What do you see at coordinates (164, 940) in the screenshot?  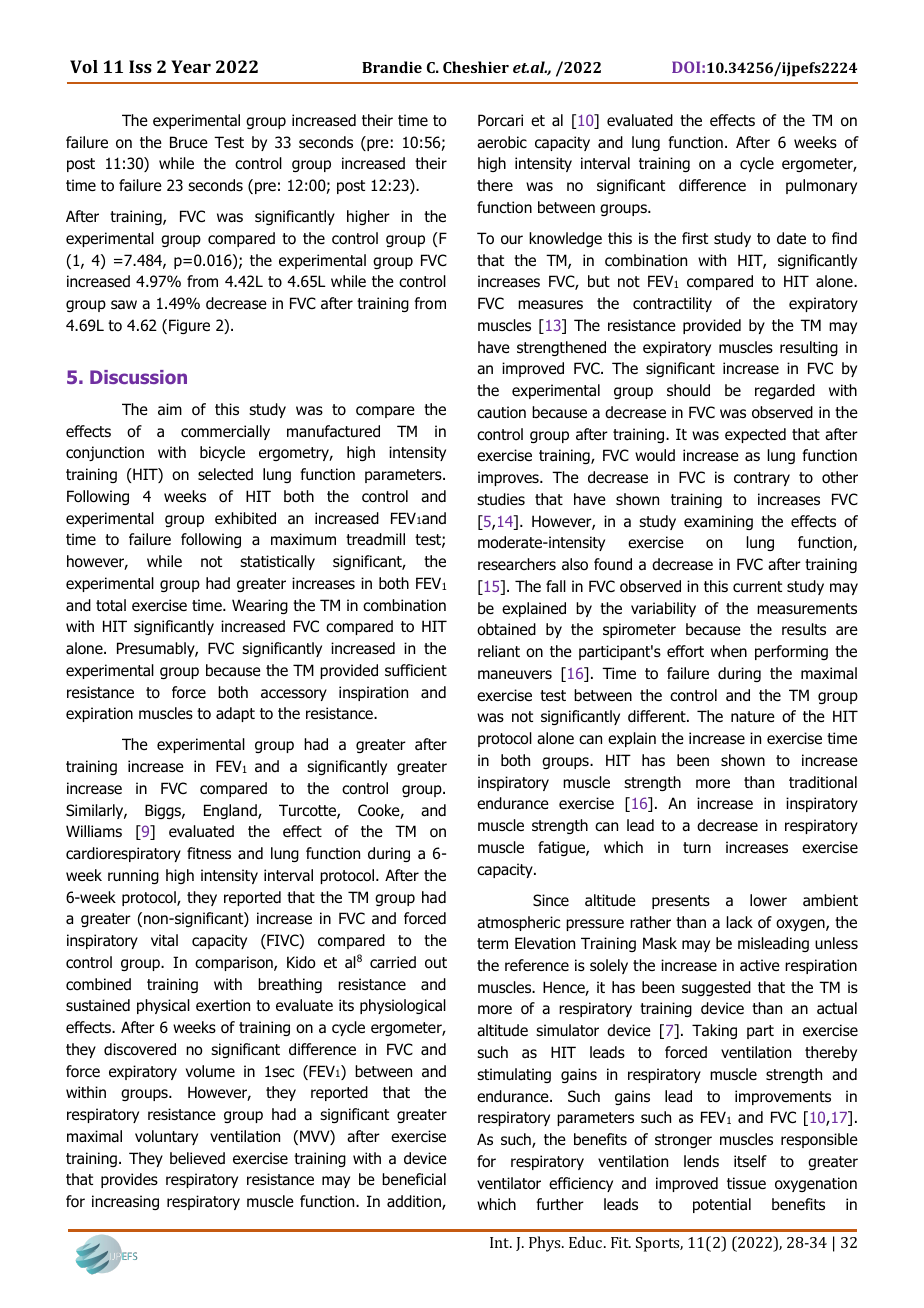 I see `vital` at bounding box center [164, 940].
